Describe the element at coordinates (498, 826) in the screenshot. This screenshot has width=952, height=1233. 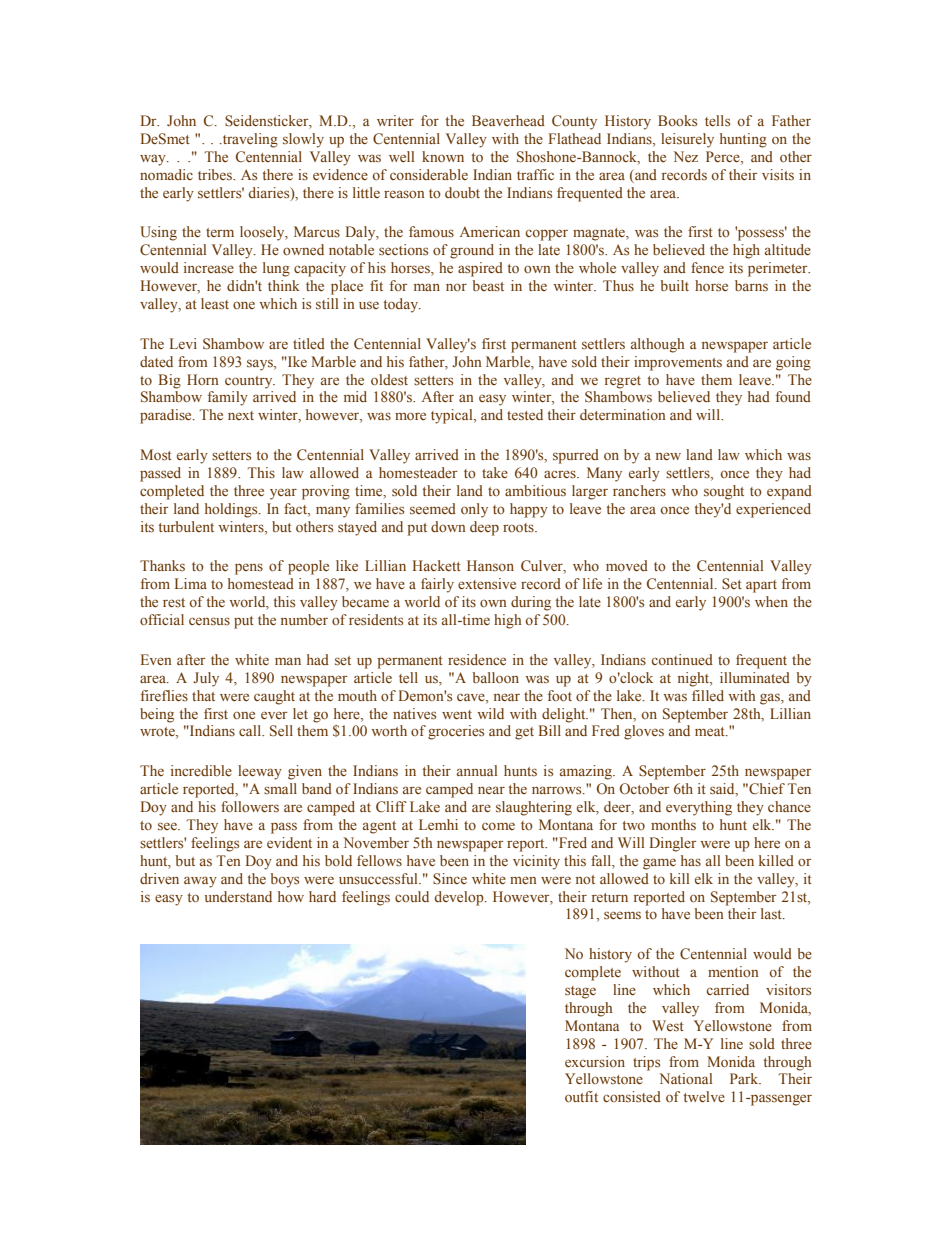
I see `come` at that location.
